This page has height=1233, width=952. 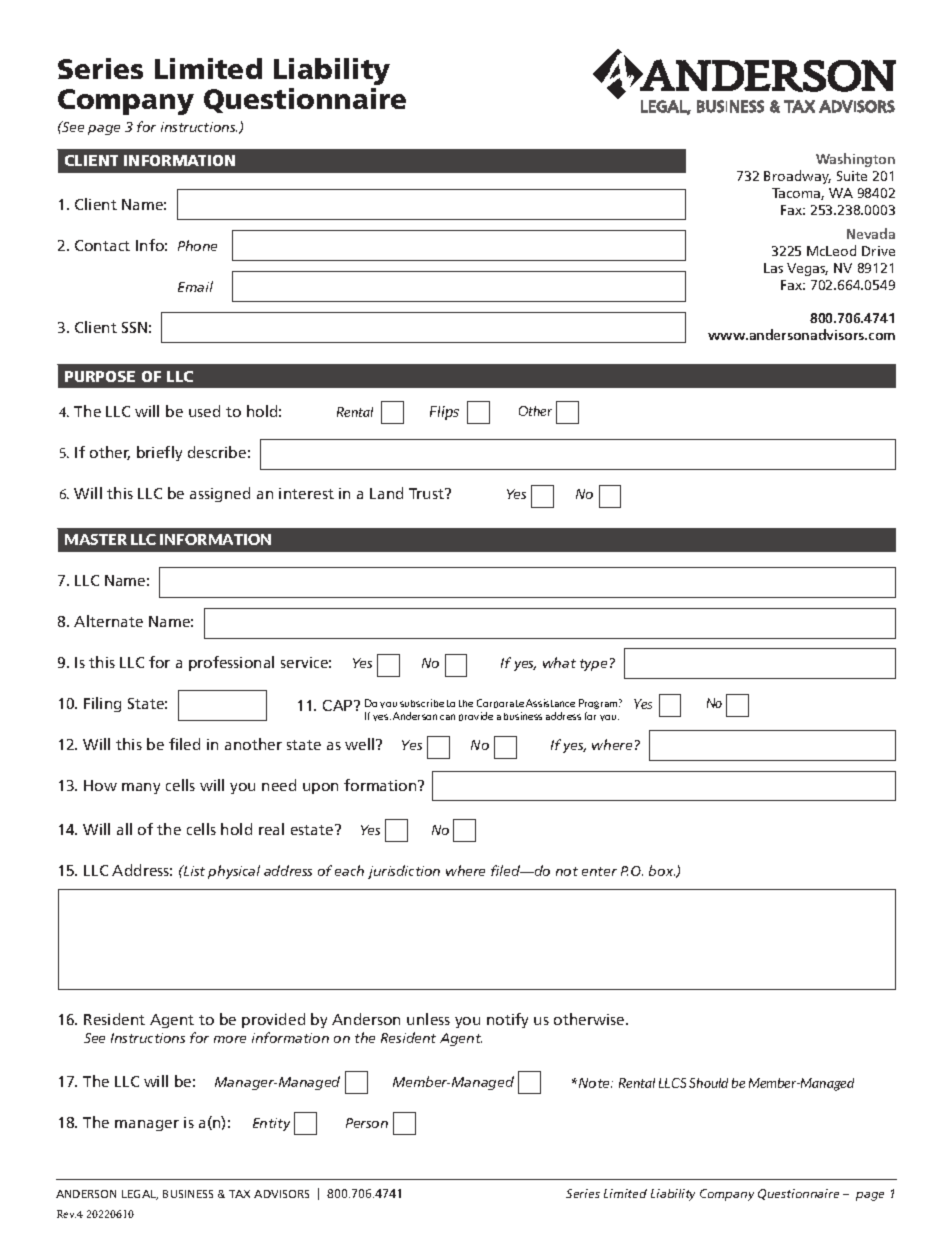 What do you see at coordinates (367, 1123) in the page?
I see `Person` at bounding box center [367, 1123].
